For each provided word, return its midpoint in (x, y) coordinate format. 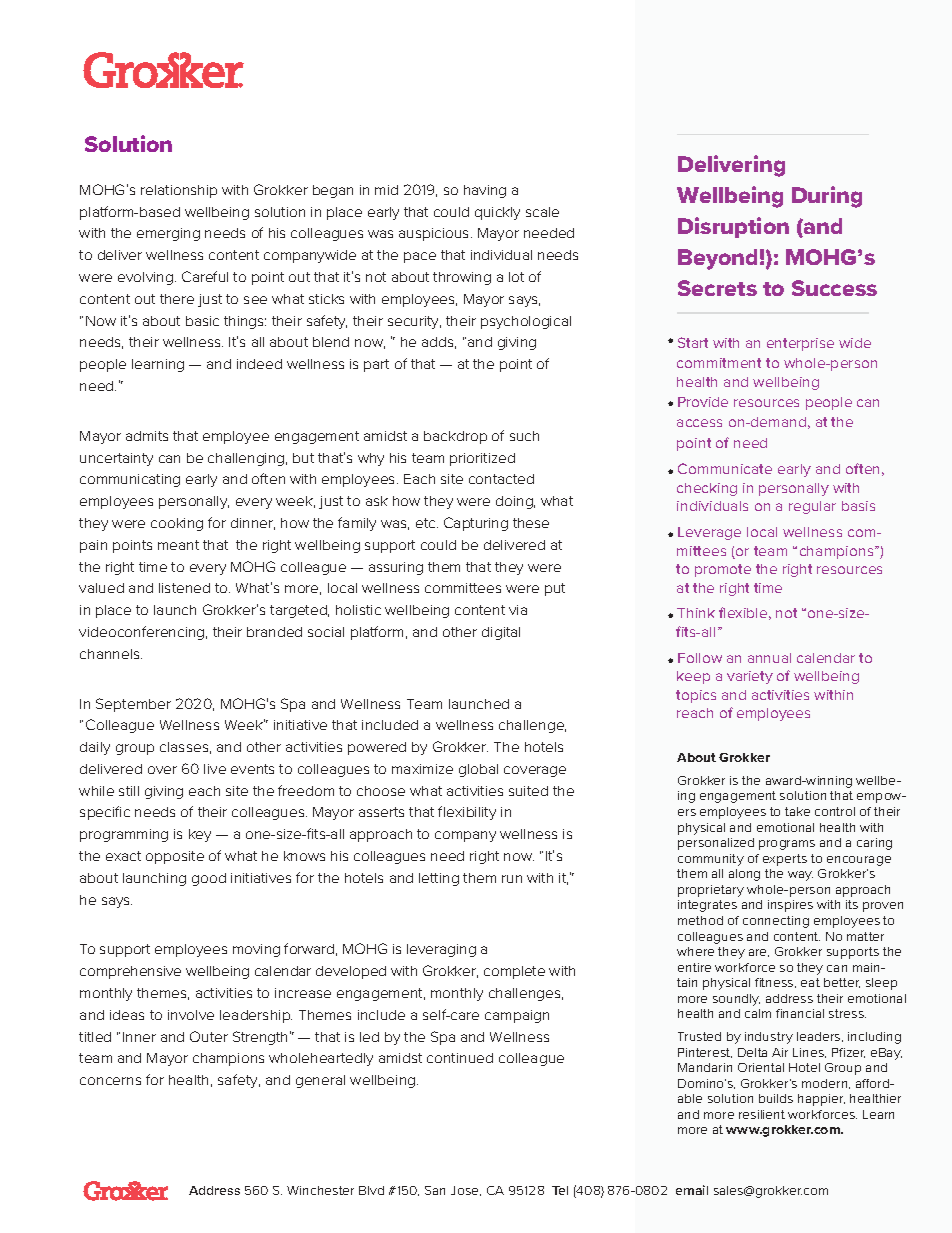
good (209, 879)
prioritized (482, 459)
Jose (466, 1191)
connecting (776, 922)
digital (501, 633)
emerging (168, 234)
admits (147, 436)
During (827, 197)
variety (750, 677)
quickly (497, 213)
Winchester (320, 1190)
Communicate (725, 468)
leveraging (441, 950)
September (133, 705)
